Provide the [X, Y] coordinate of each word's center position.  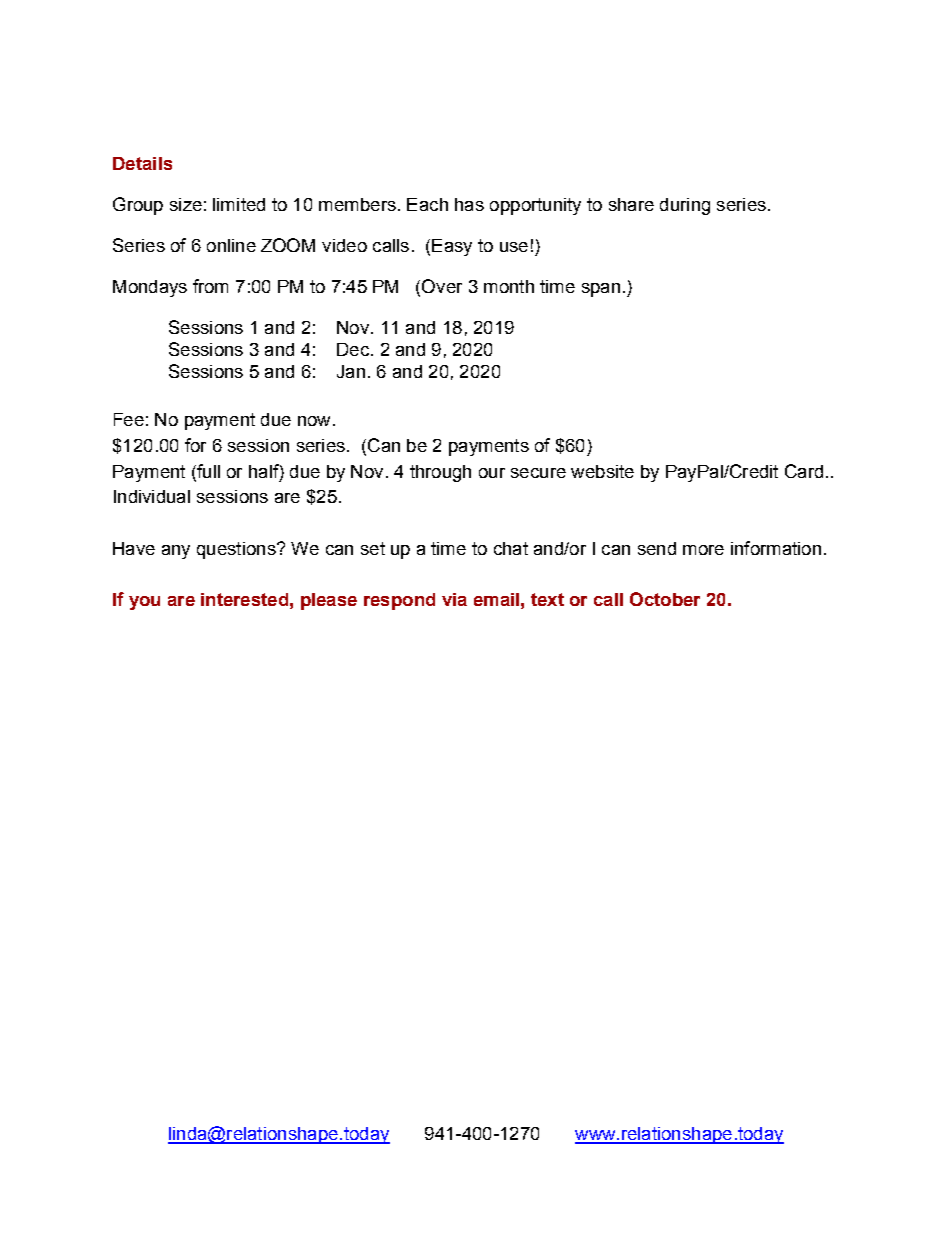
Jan [351, 371]
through [440, 473]
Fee [129, 419]
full [207, 471]
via [454, 599]
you [144, 603]
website [602, 471]
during [685, 206]
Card [804, 471]
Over [442, 286]
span [601, 290]
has [469, 204]
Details [142, 163]
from [210, 286]
